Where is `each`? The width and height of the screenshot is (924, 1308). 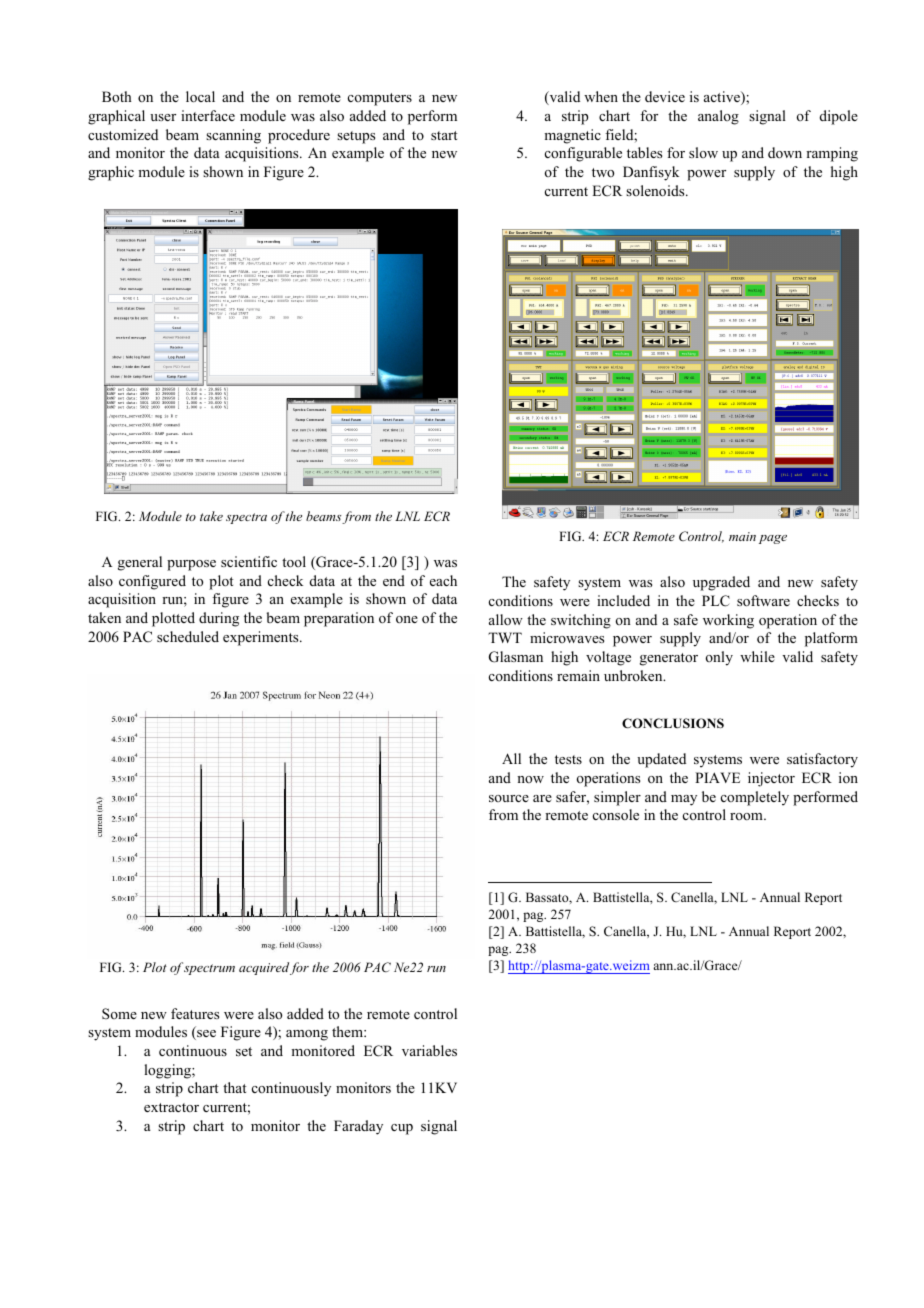 each is located at coordinates (443, 580).
